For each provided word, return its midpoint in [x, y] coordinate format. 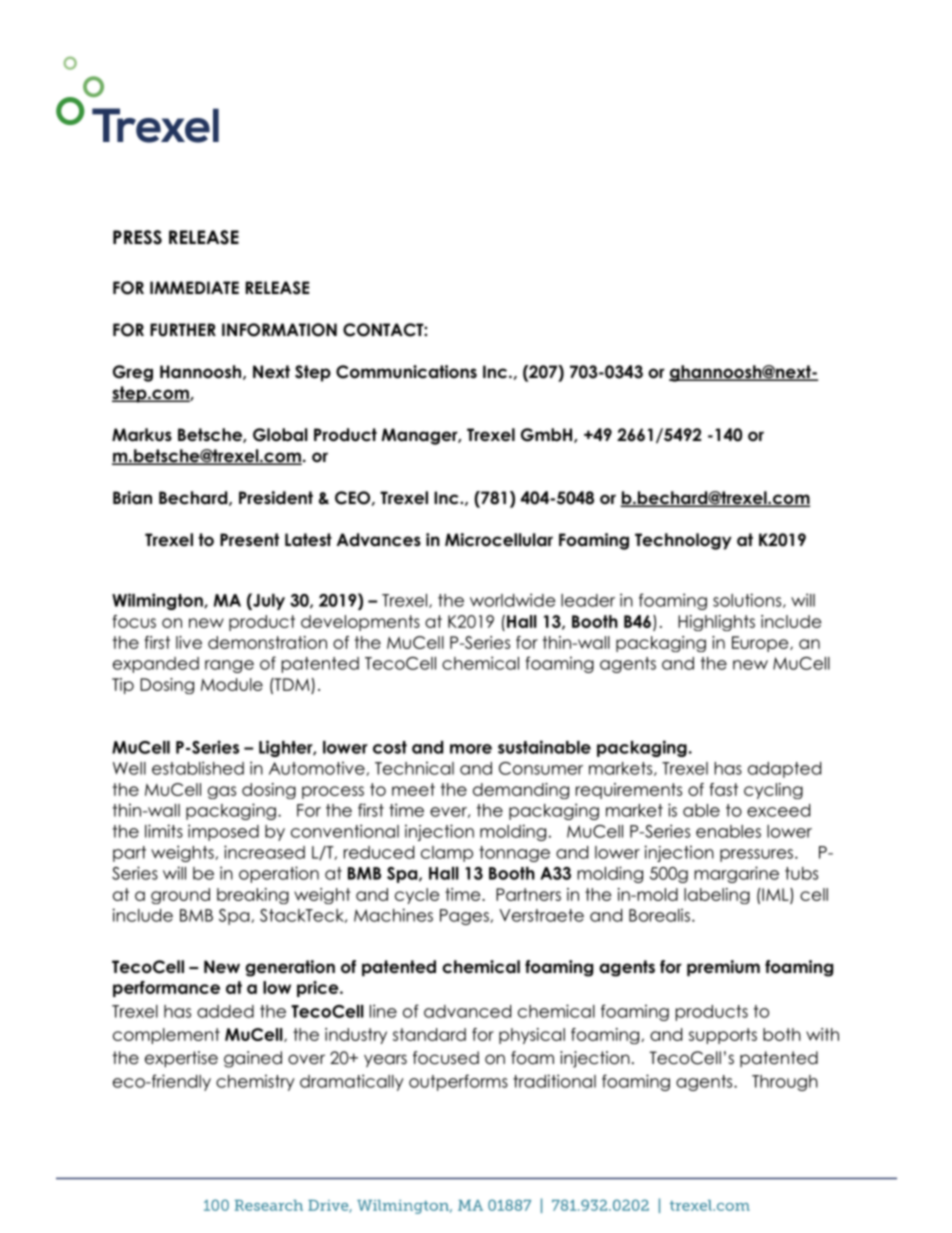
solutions [748, 600]
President [276, 498]
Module [232, 684]
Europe [761, 644]
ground [180, 896]
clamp [447, 854]
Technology [683, 541]
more [471, 749]
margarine [736, 874]
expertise [181, 1059]
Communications [406, 372]
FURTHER [183, 330]
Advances [379, 540]
